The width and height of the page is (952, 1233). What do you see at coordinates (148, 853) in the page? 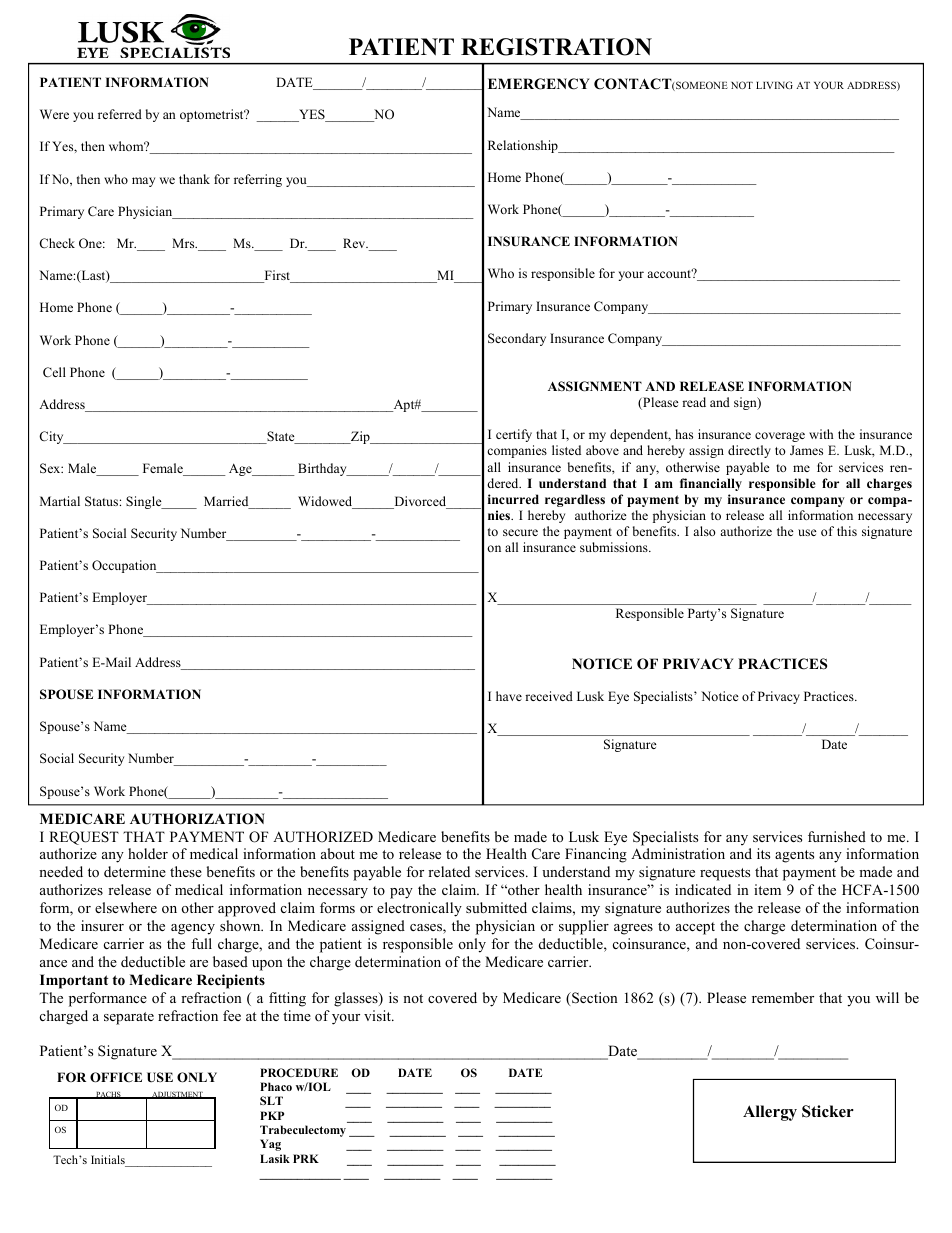
I see `holder` at bounding box center [148, 853].
